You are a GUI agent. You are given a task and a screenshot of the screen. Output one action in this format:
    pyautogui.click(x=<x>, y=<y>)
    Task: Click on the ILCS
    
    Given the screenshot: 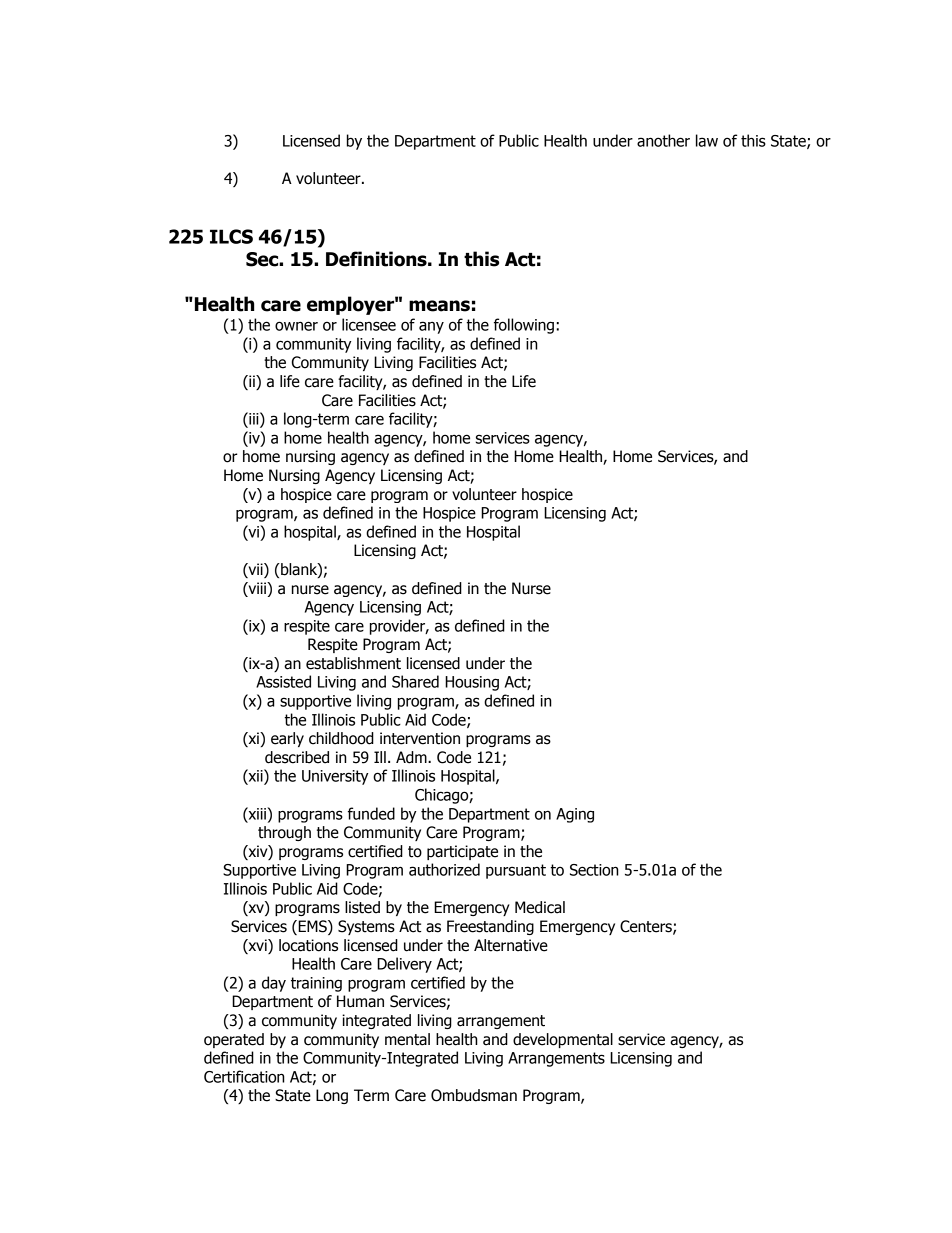 What is the action you would take?
    pyautogui.click(x=231, y=236)
